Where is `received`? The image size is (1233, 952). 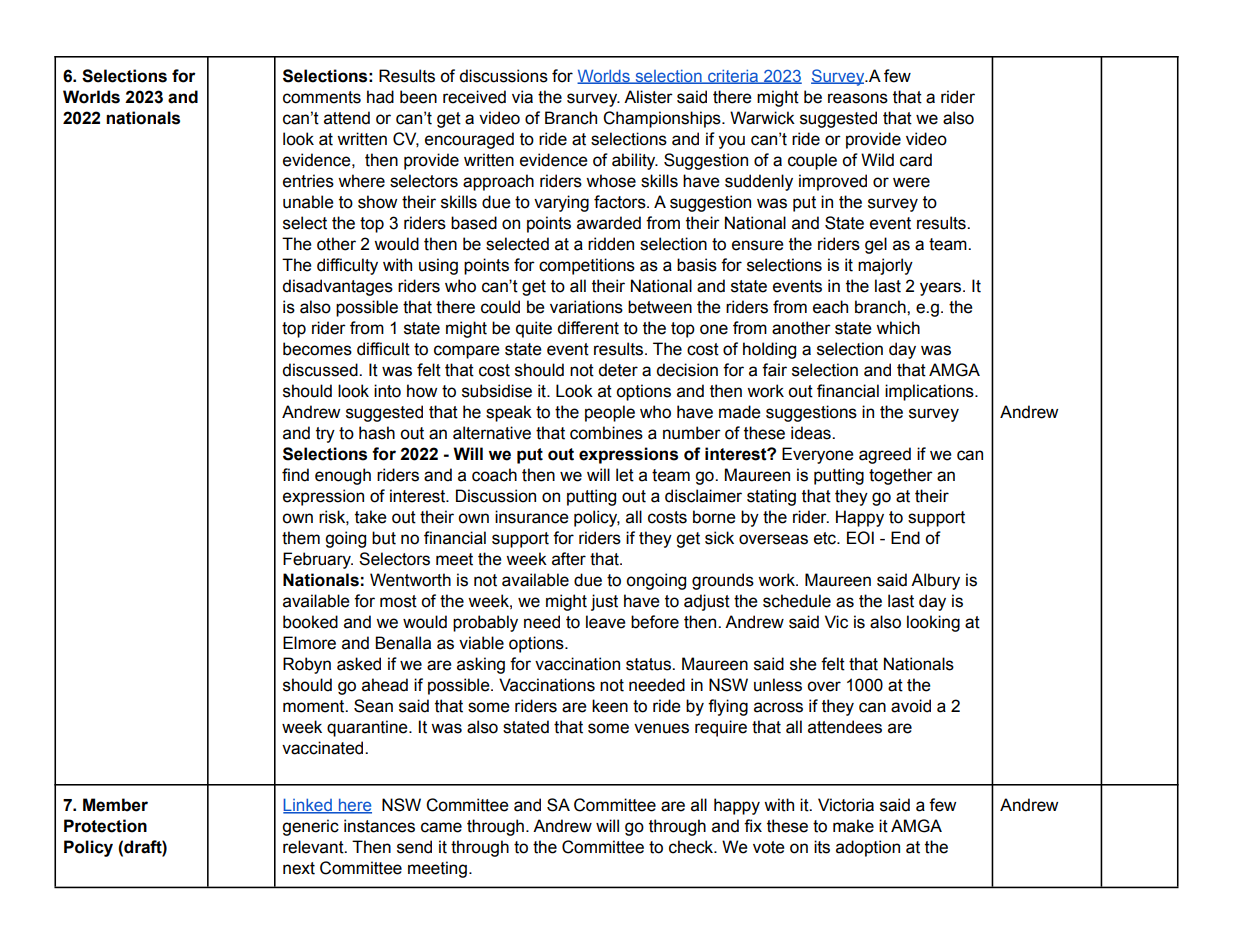
received is located at coordinates (474, 97).
